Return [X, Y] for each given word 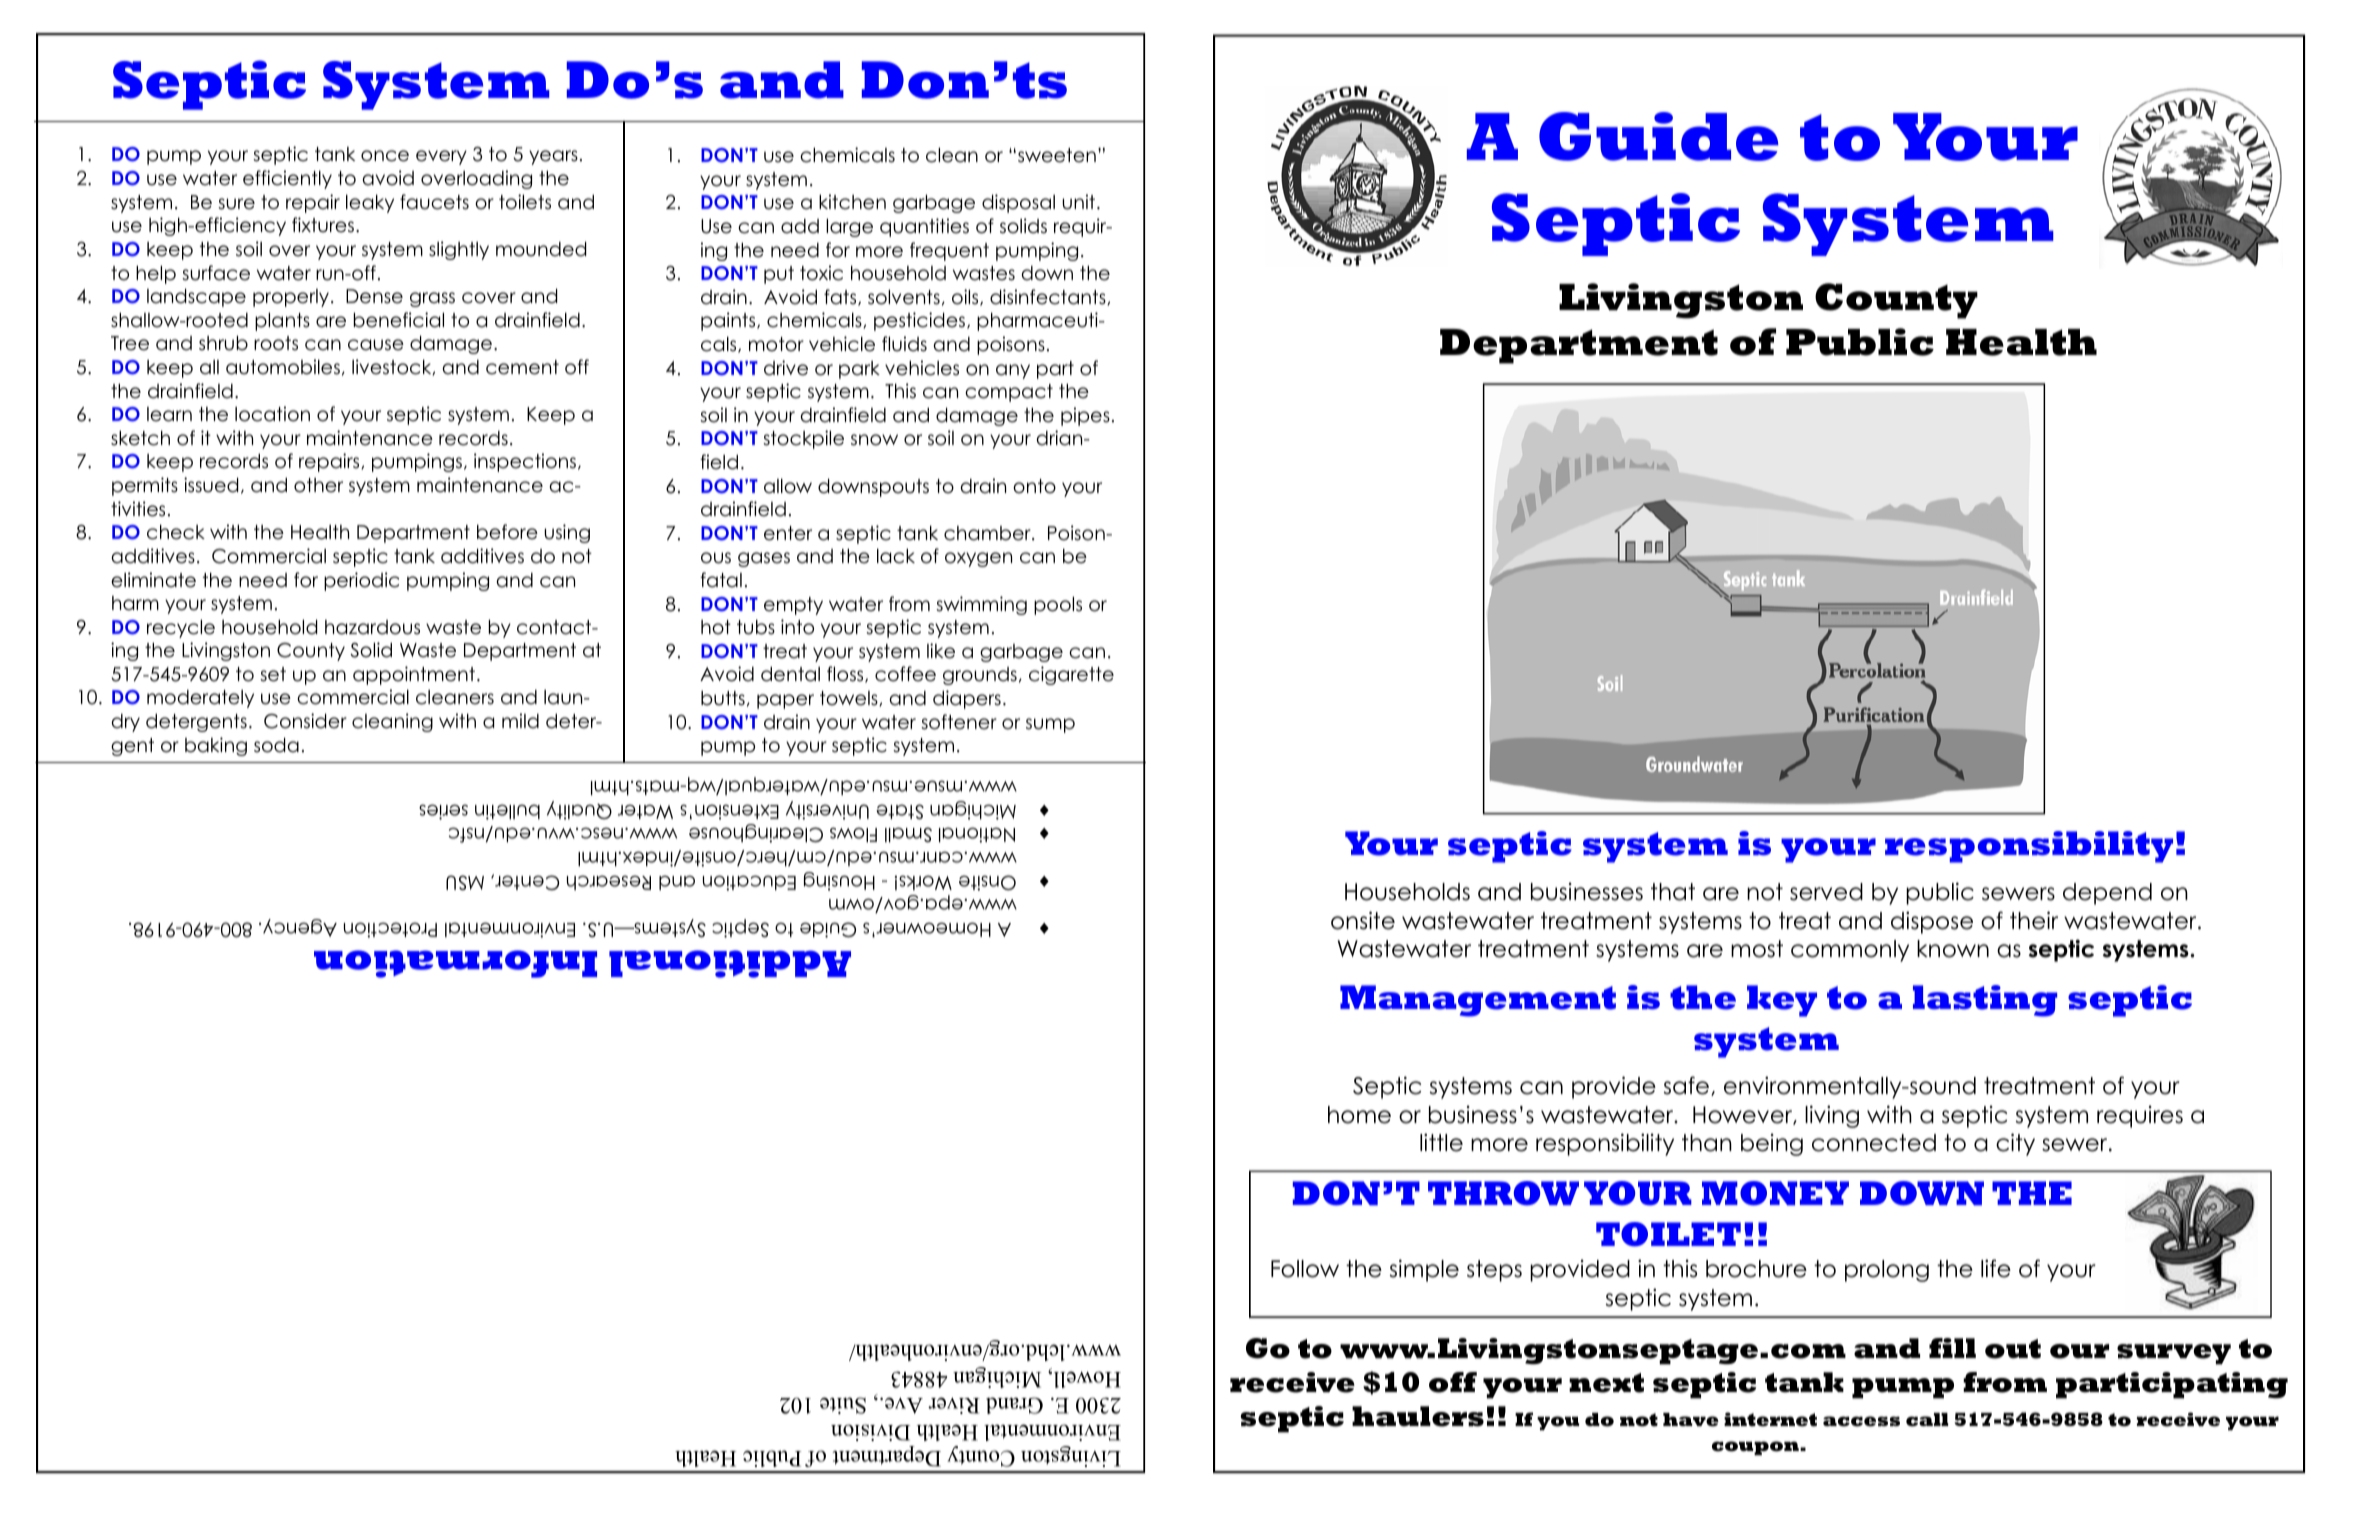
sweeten [1057, 155]
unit [1078, 202]
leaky [370, 203]
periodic [361, 581]
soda [276, 745]
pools [1058, 605]
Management [1478, 1001]
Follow [1305, 1269]
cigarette [1071, 675]
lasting [1985, 1001]
